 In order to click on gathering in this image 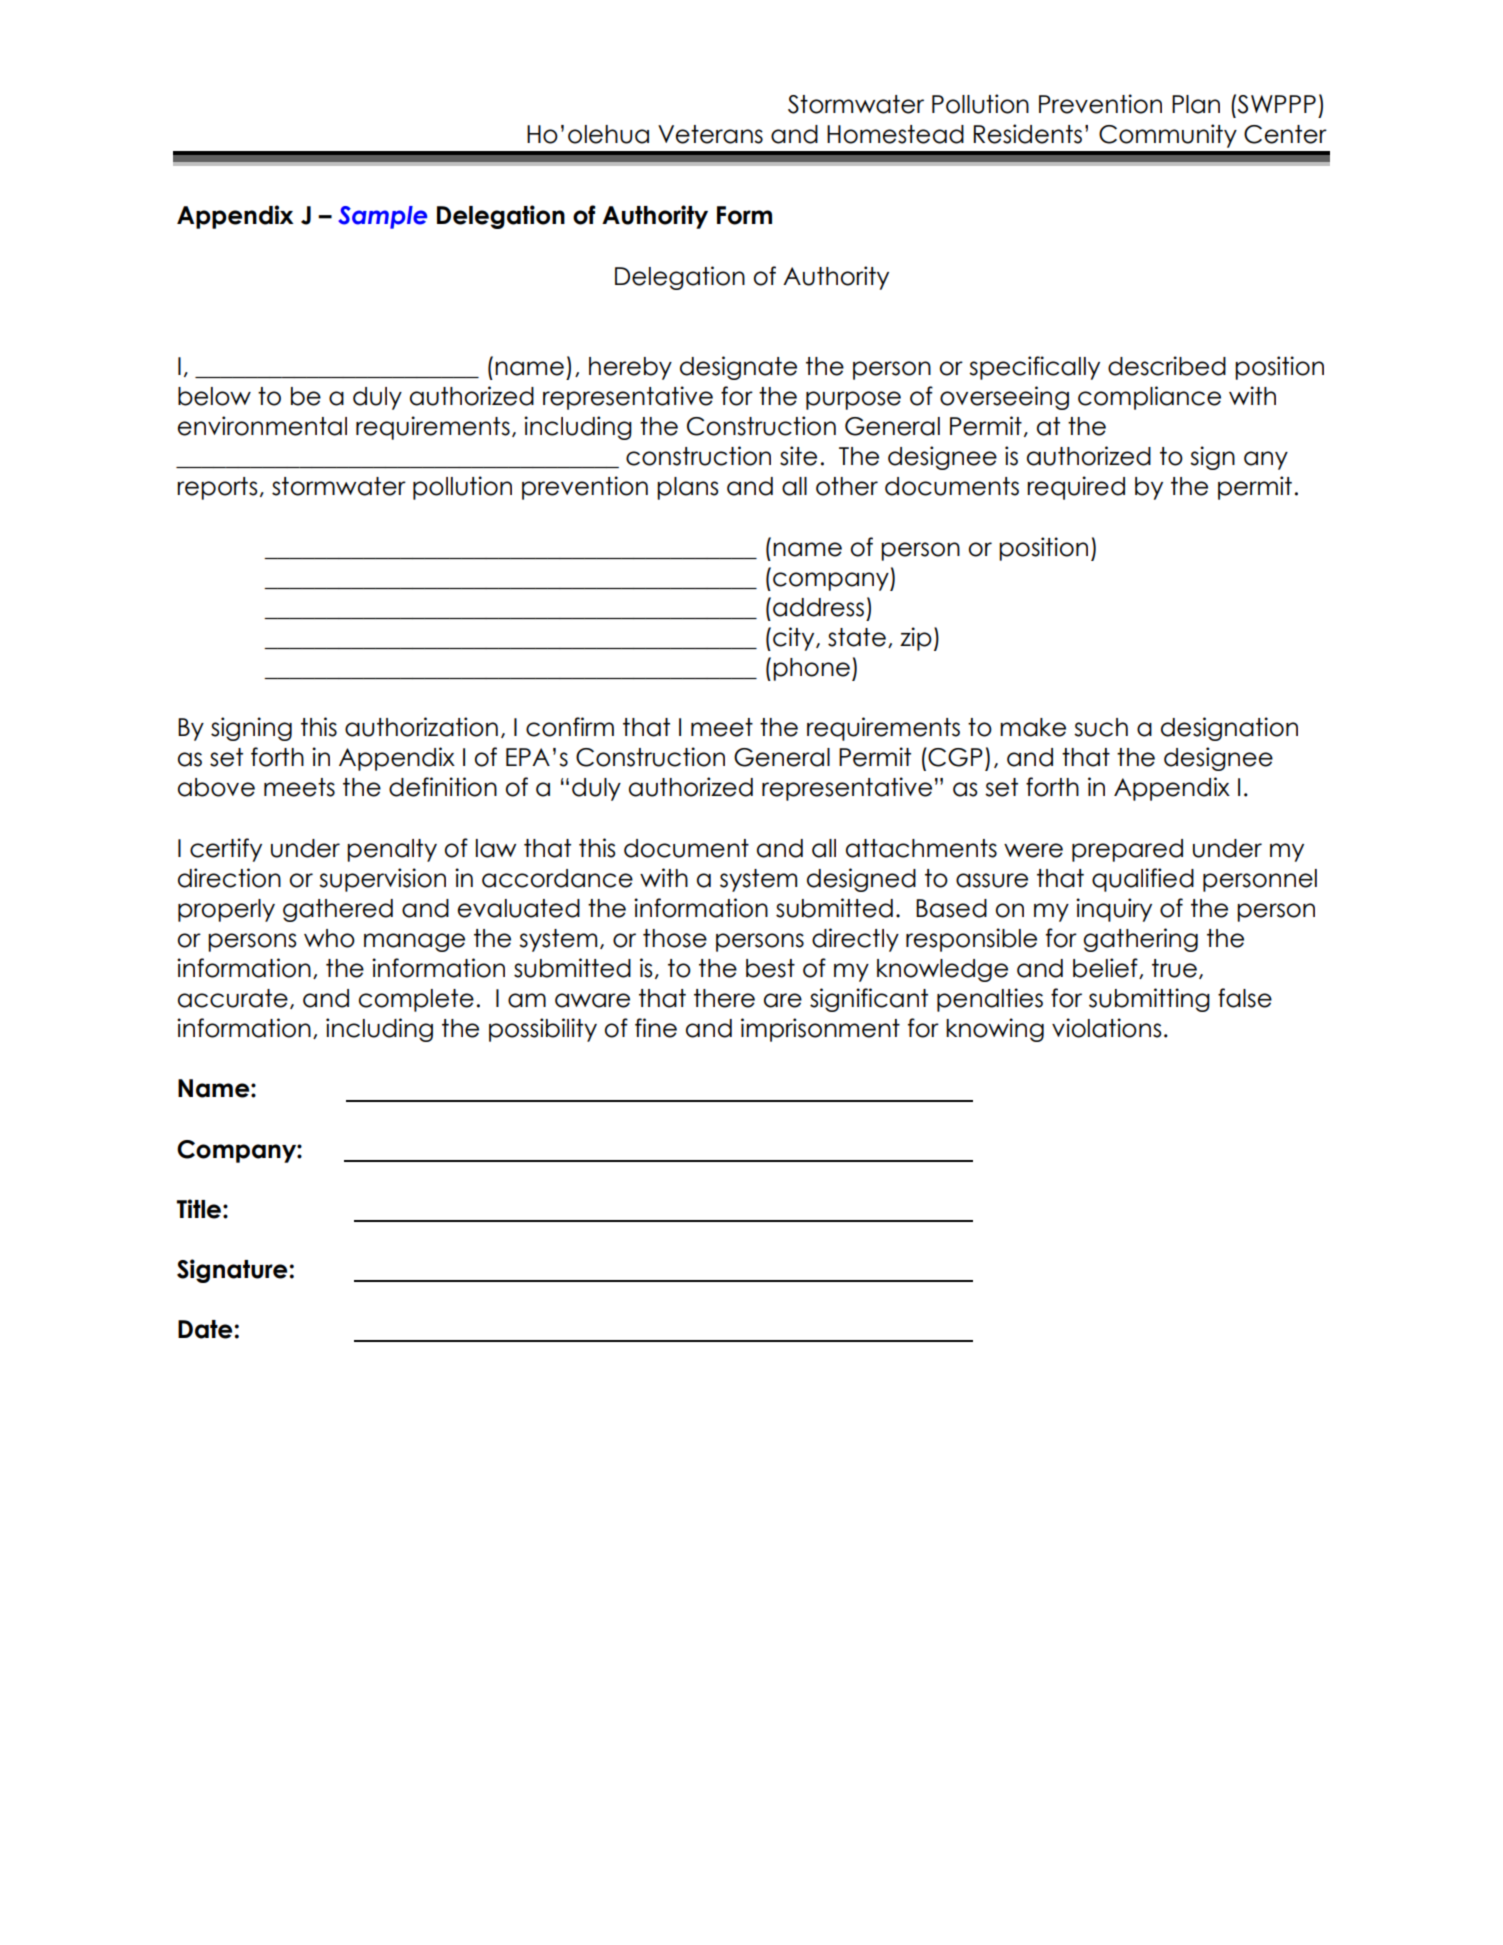, I will do `click(1140, 940)`.
